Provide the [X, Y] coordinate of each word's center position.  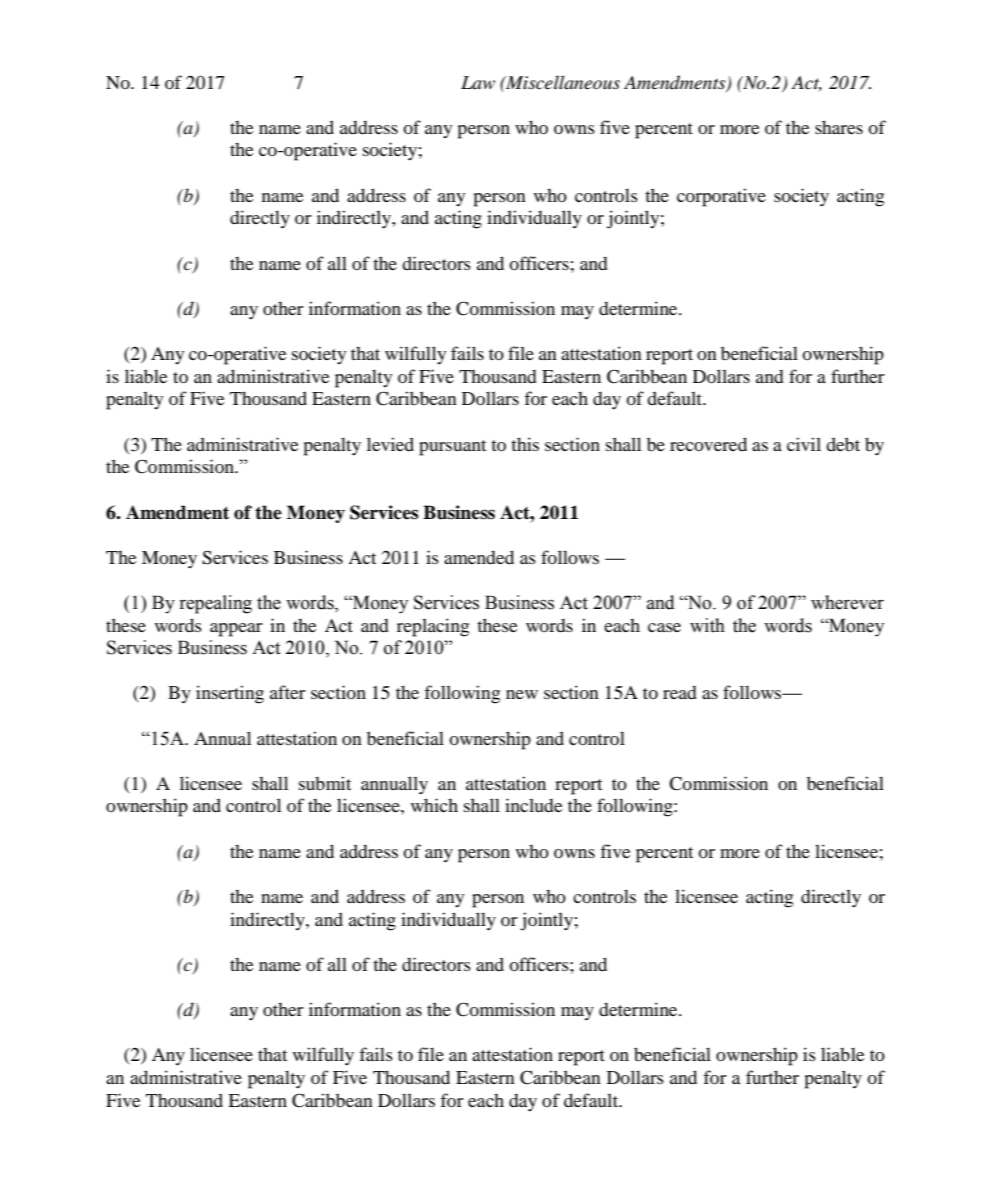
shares [839, 127]
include [533, 805]
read [680, 692]
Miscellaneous [562, 82]
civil [804, 444]
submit [325, 783]
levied [390, 444]
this [525, 444]
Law [478, 82]
